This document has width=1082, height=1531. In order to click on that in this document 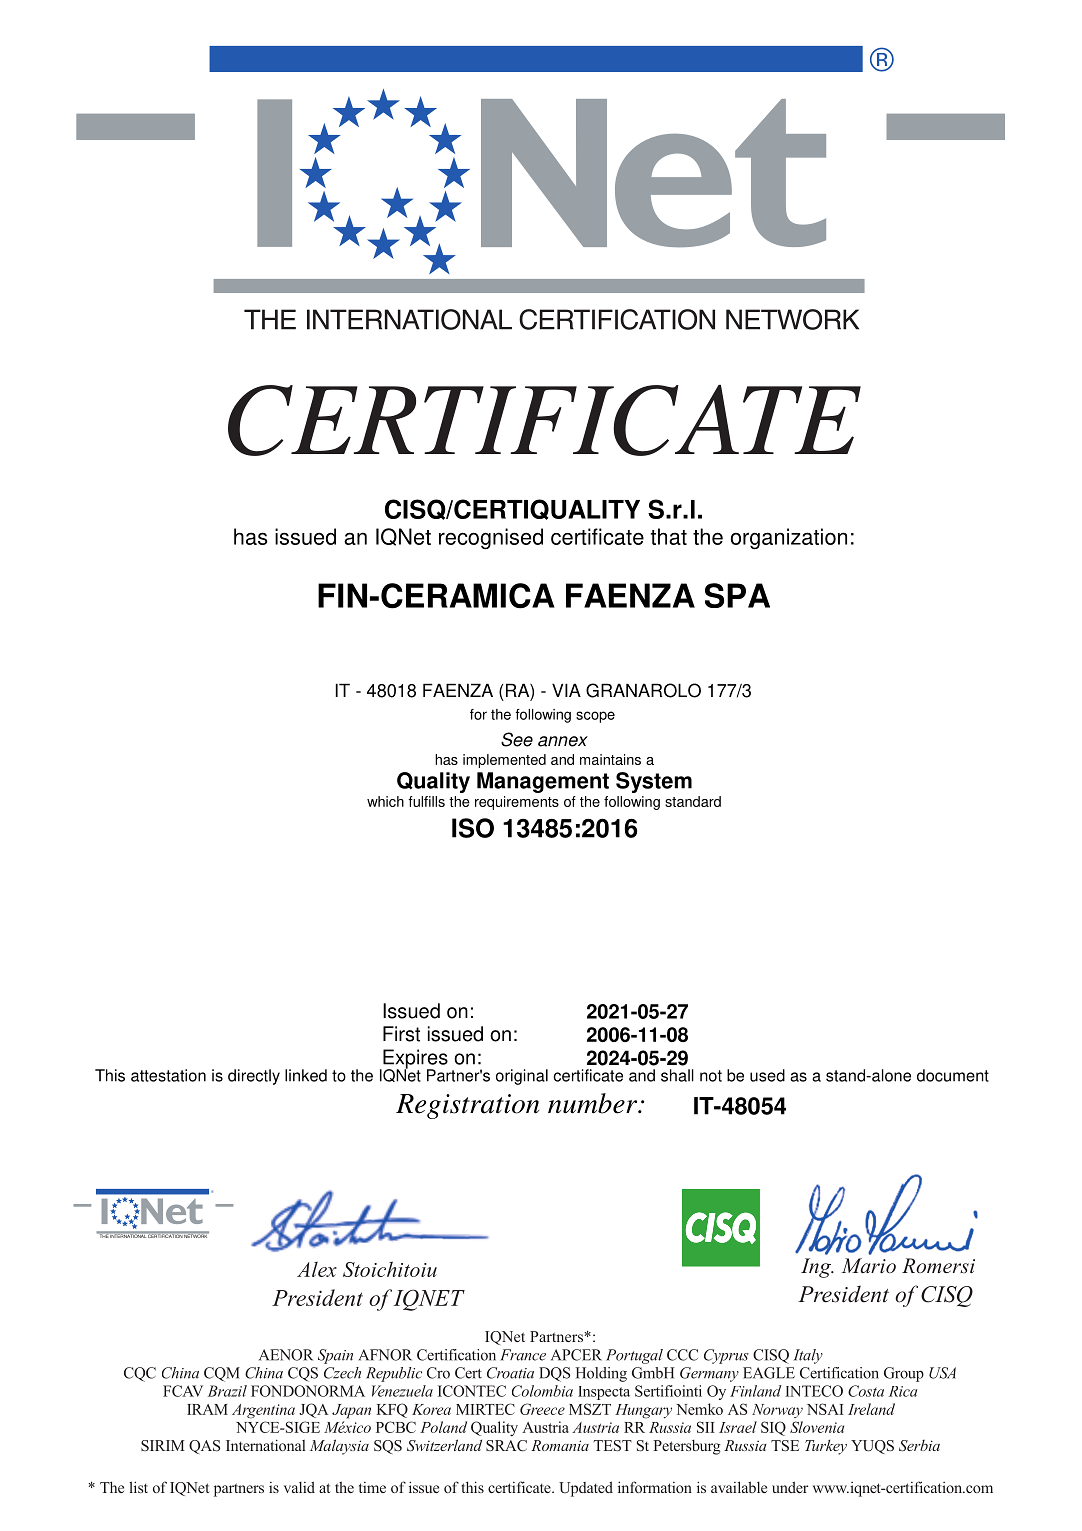, I will do `click(669, 536)`.
